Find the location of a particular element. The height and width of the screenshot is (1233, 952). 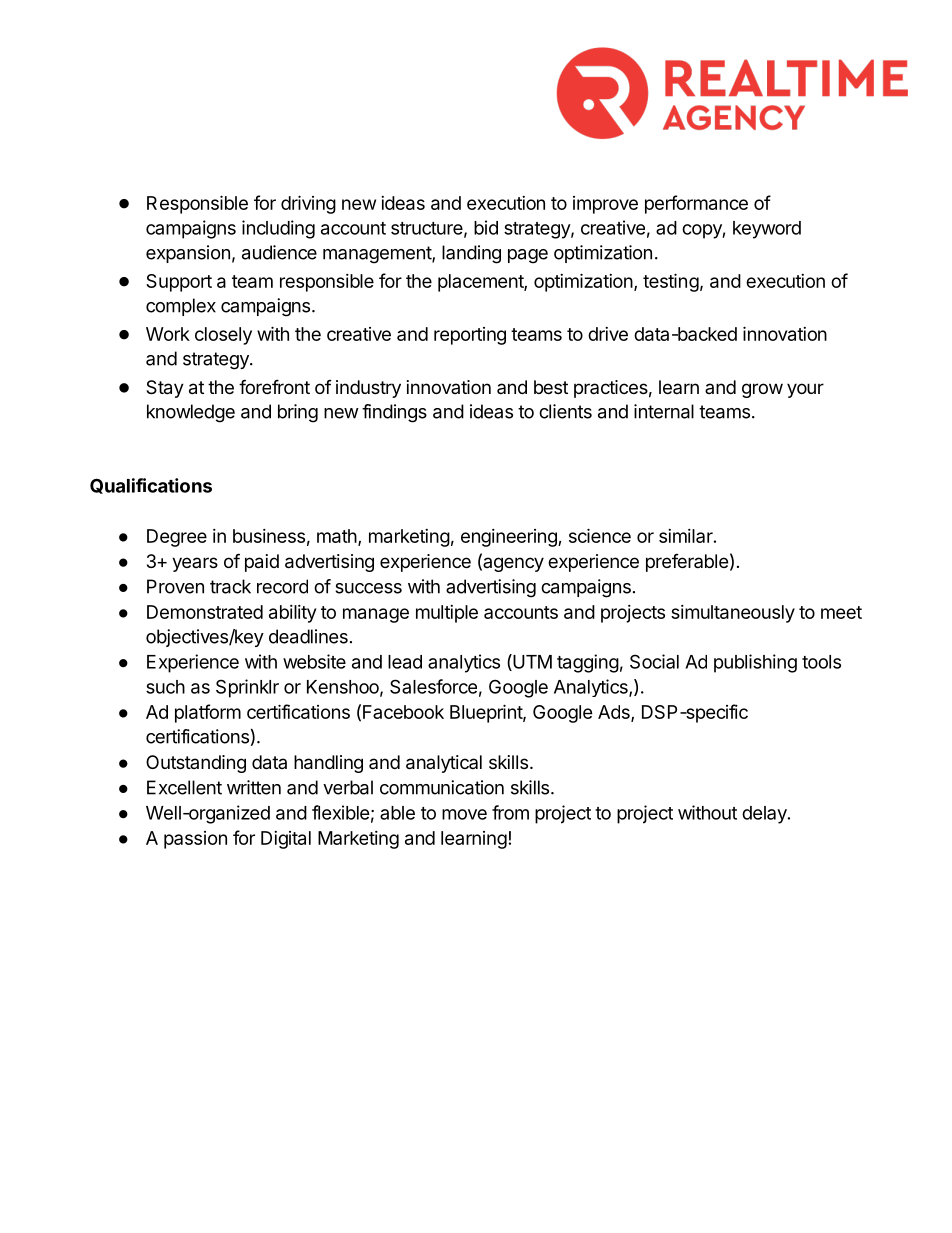

from is located at coordinates (510, 812).
